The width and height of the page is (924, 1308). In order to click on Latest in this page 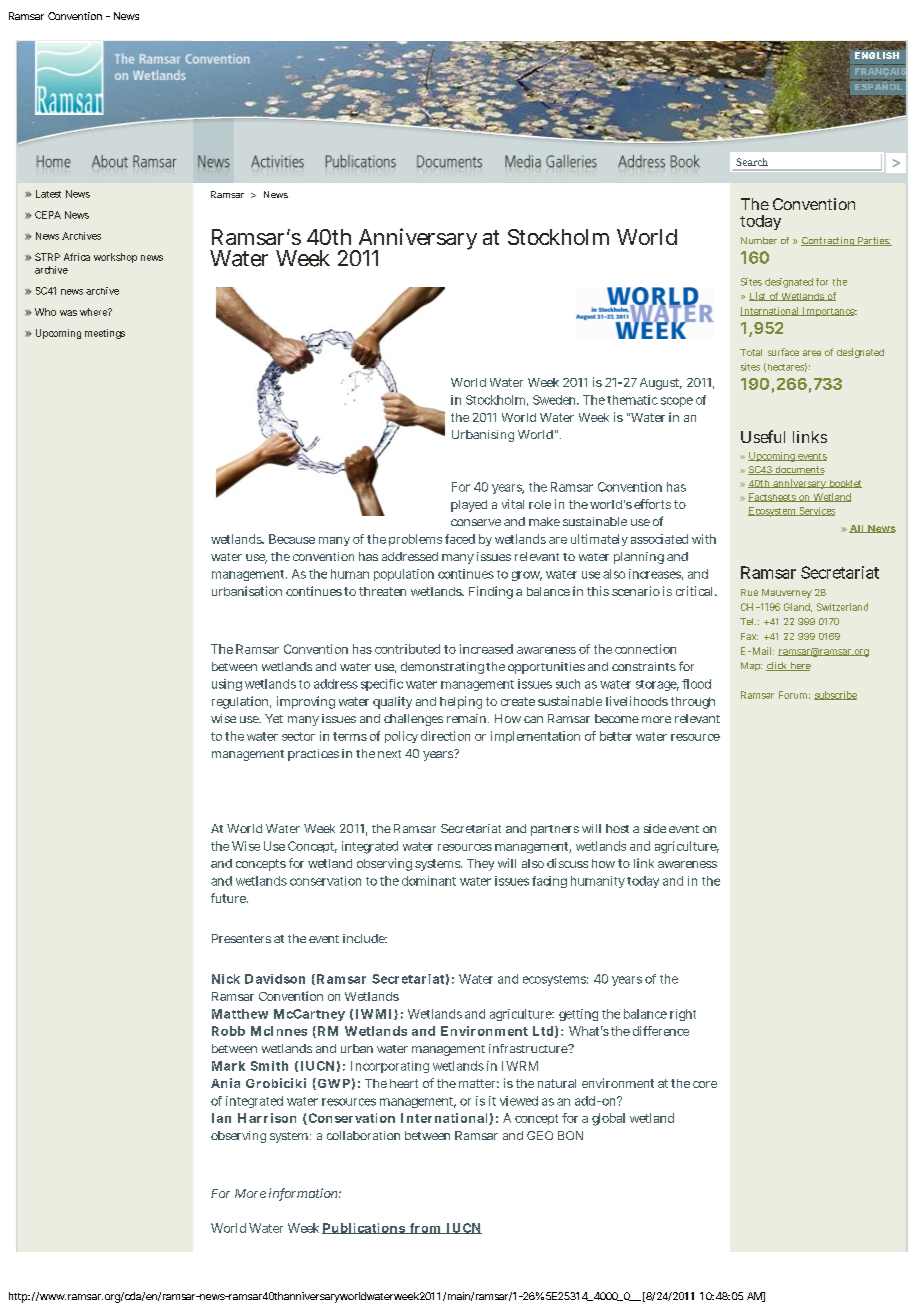, I will do `click(48, 194)`.
